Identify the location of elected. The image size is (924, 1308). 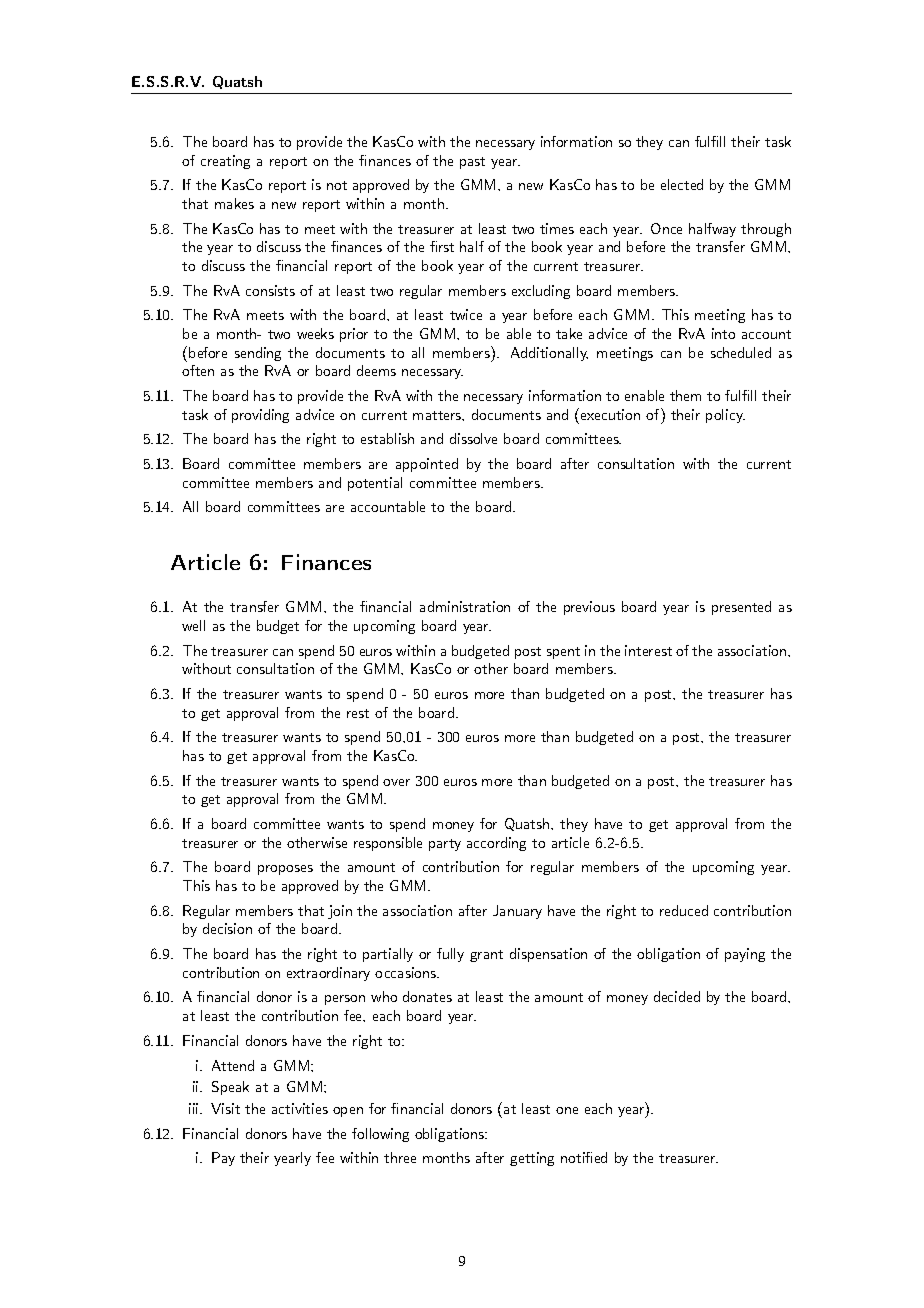
(682, 184).
